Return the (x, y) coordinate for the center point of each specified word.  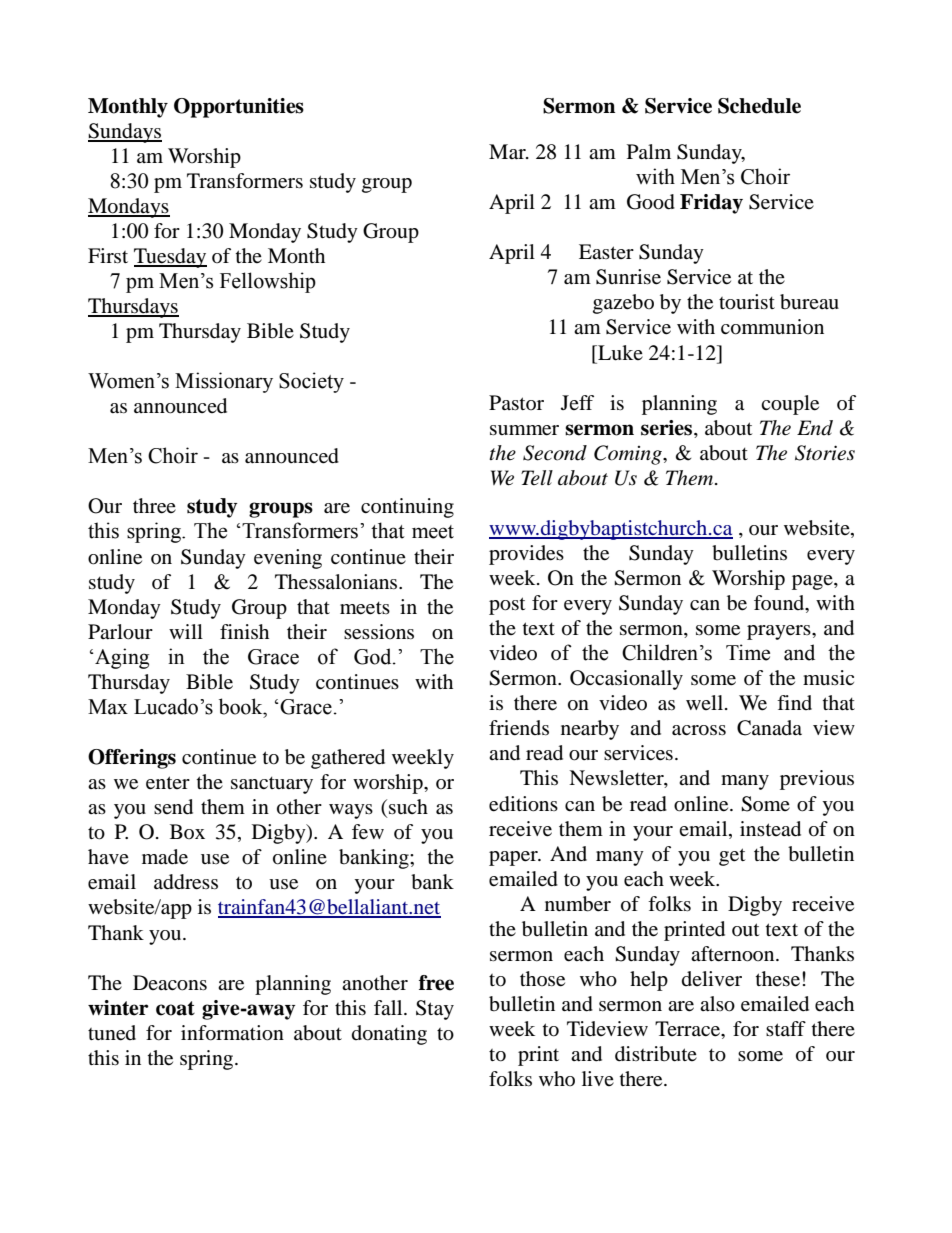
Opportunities (239, 108)
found (780, 604)
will (186, 631)
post (507, 606)
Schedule (759, 106)
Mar (508, 152)
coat (175, 1008)
